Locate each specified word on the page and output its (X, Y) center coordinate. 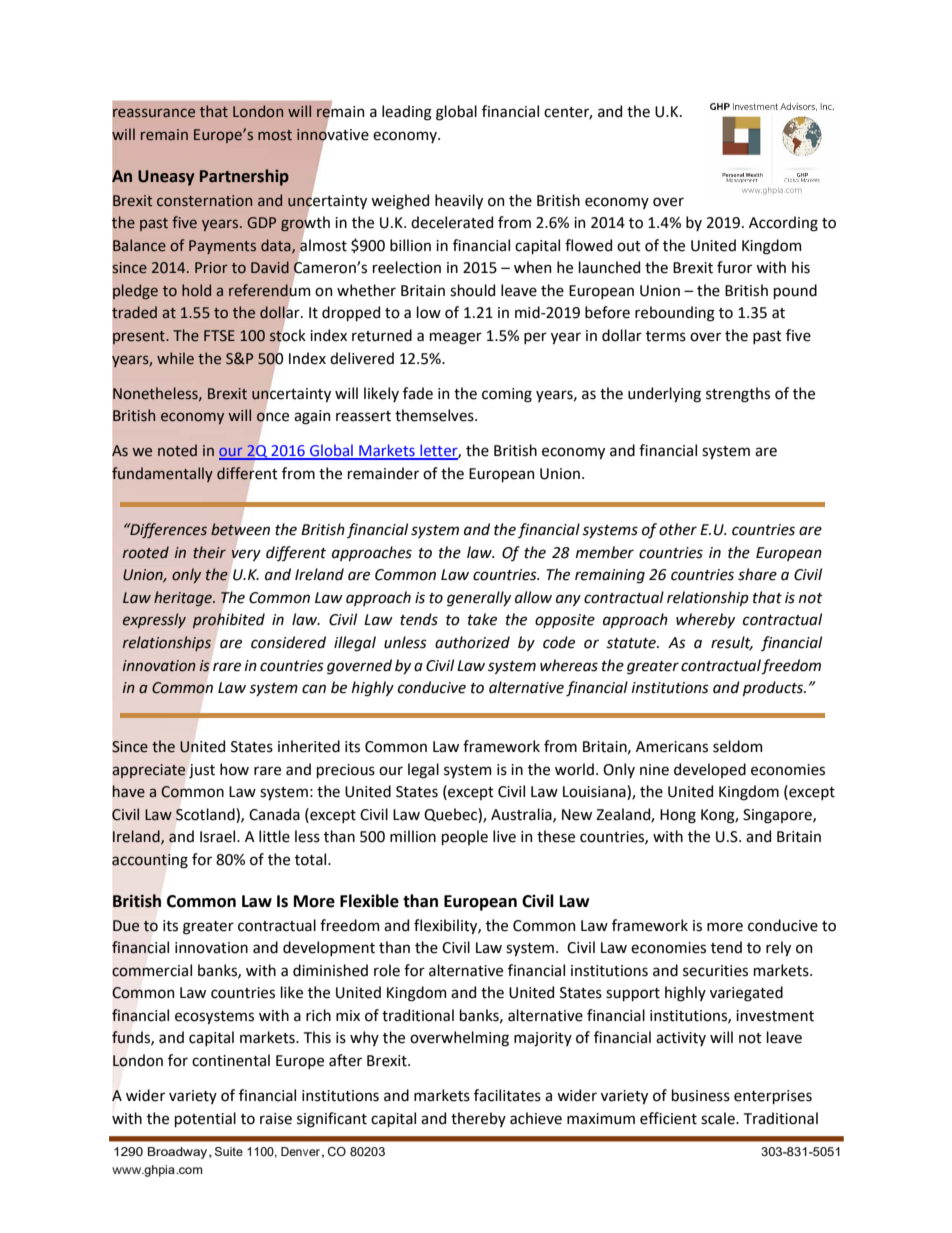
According (783, 224)
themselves (435, 415)
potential (205, 1119)
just (202, 771)
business (701, 1095)
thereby (478, 1119)
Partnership (244, 177)
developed (710, 770)
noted (177, 450)
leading (407, 113)
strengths (738, 395)
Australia (522, 815)
